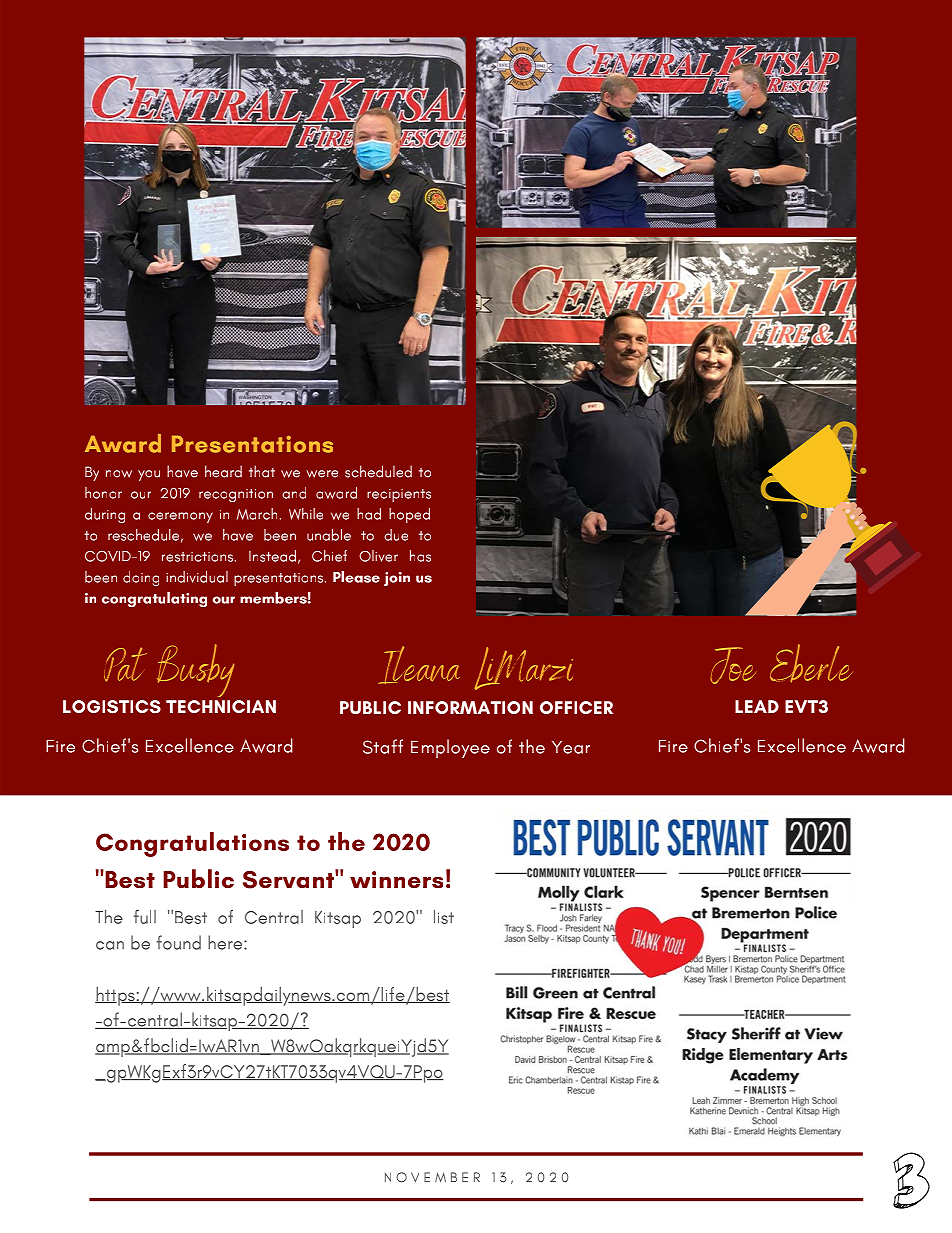 This page has width=952, height=1233. What do you see at coordinates (399, 495) in the page?
I see `recipients` at bounding box center [399, 495].
